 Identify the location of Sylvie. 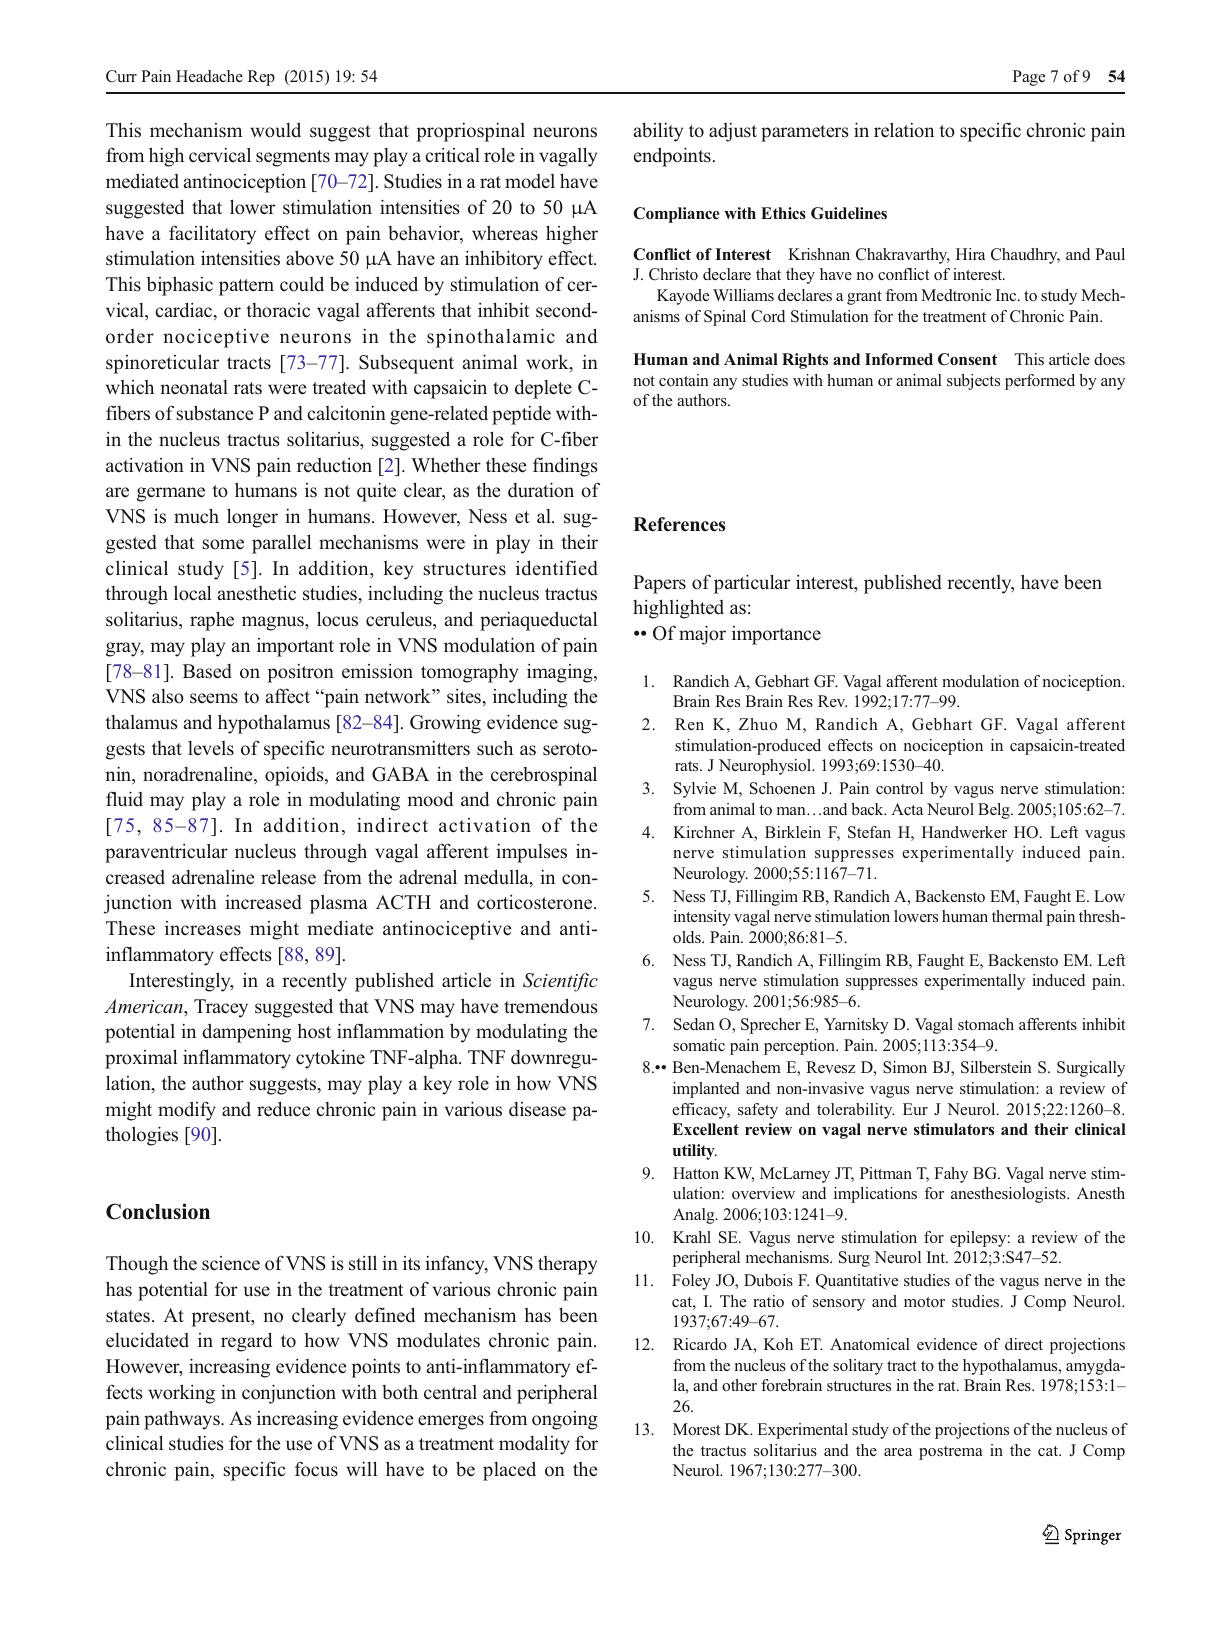
(695, 790).
